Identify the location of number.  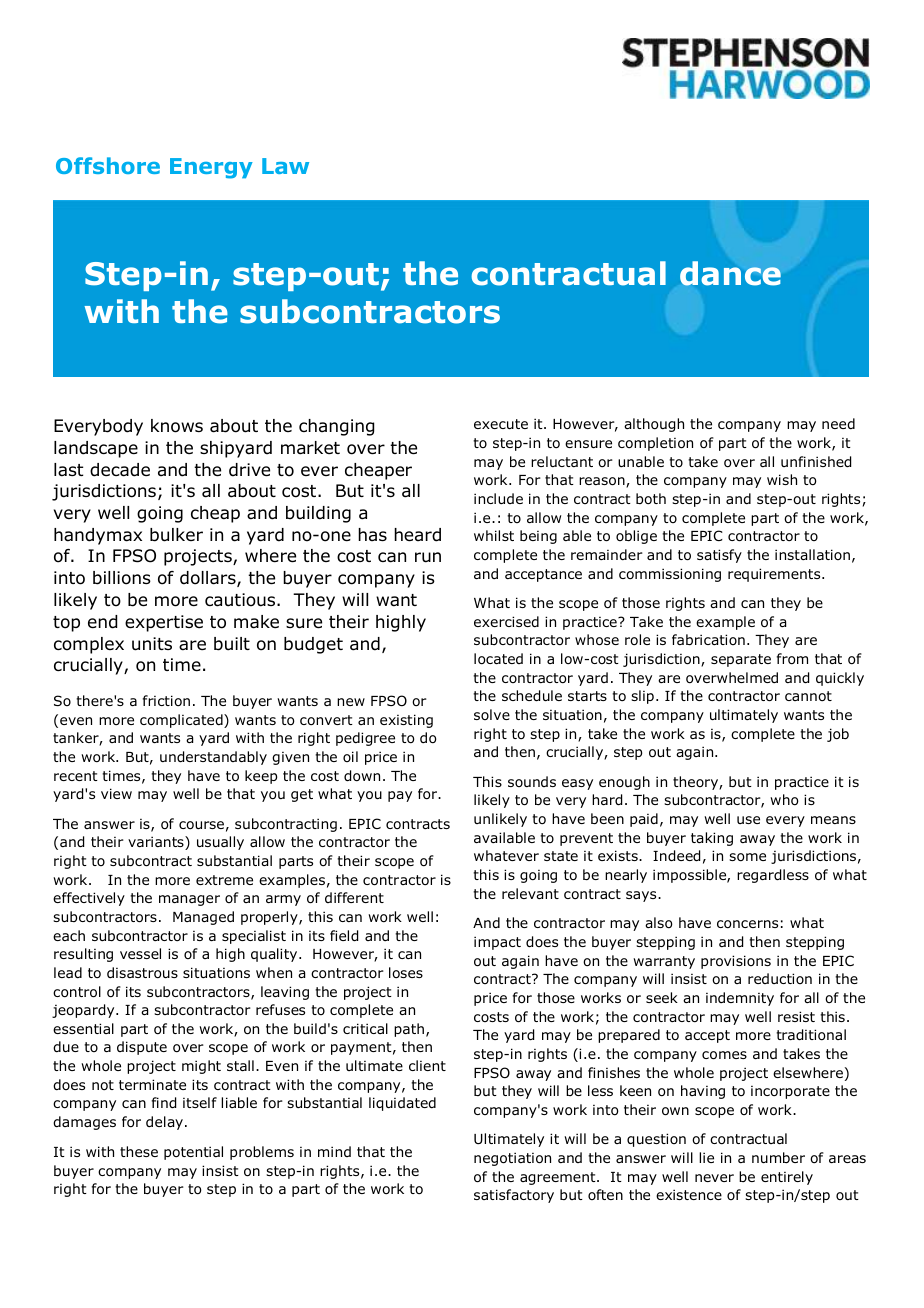
(778, 1157).
